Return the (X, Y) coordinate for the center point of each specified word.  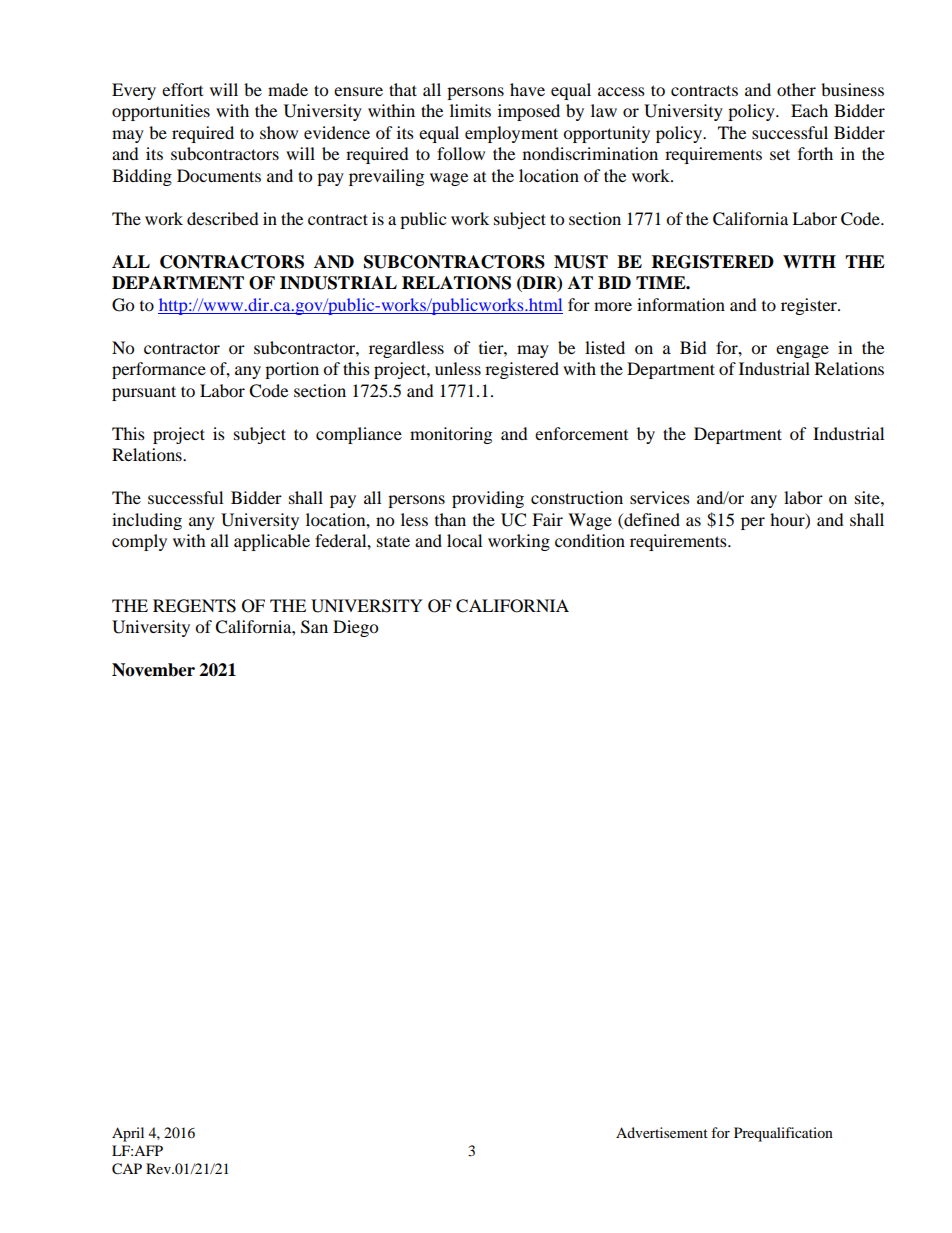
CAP (127, 1169)
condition (590, 540)
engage (802, 351)
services (660, 497)
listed (605, 347)
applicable (272, 542)
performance (159, 370)
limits (470, 110)
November (153, 670)
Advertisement (662, 1132)
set (780, 154)
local (464, 540)
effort (182, 89)
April (128, 1134)
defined (651, 519)
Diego (355, 628)
